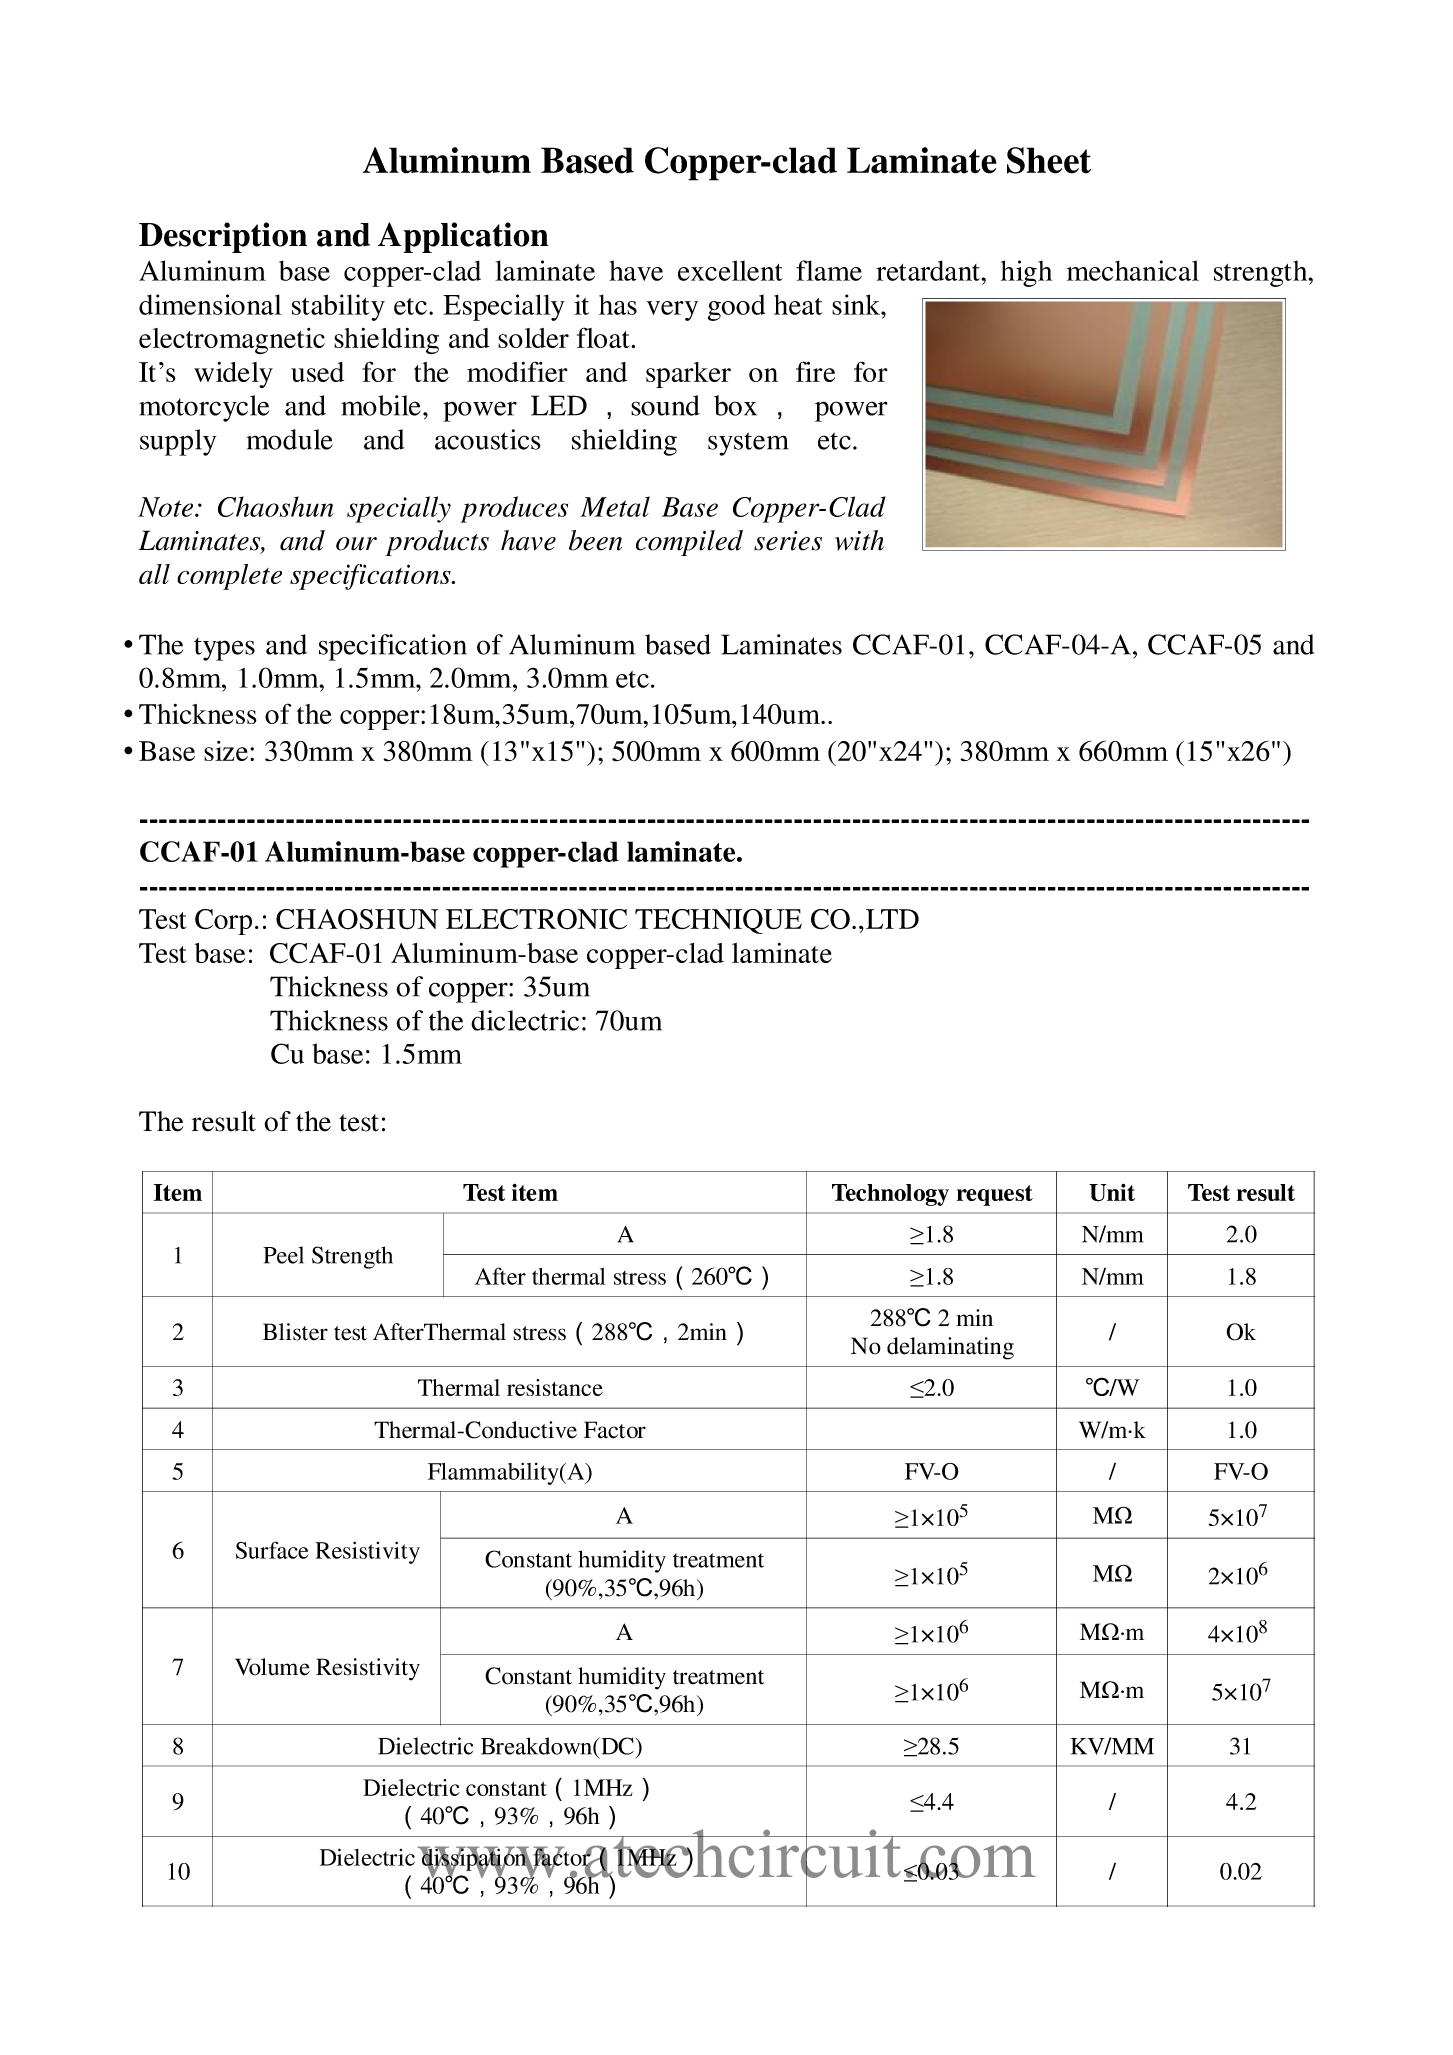 The image size is (1453, 2055). What do you see at coordinates (272, 1667) in the document?
I see `Volume` at bounding box center [272, 1667].
